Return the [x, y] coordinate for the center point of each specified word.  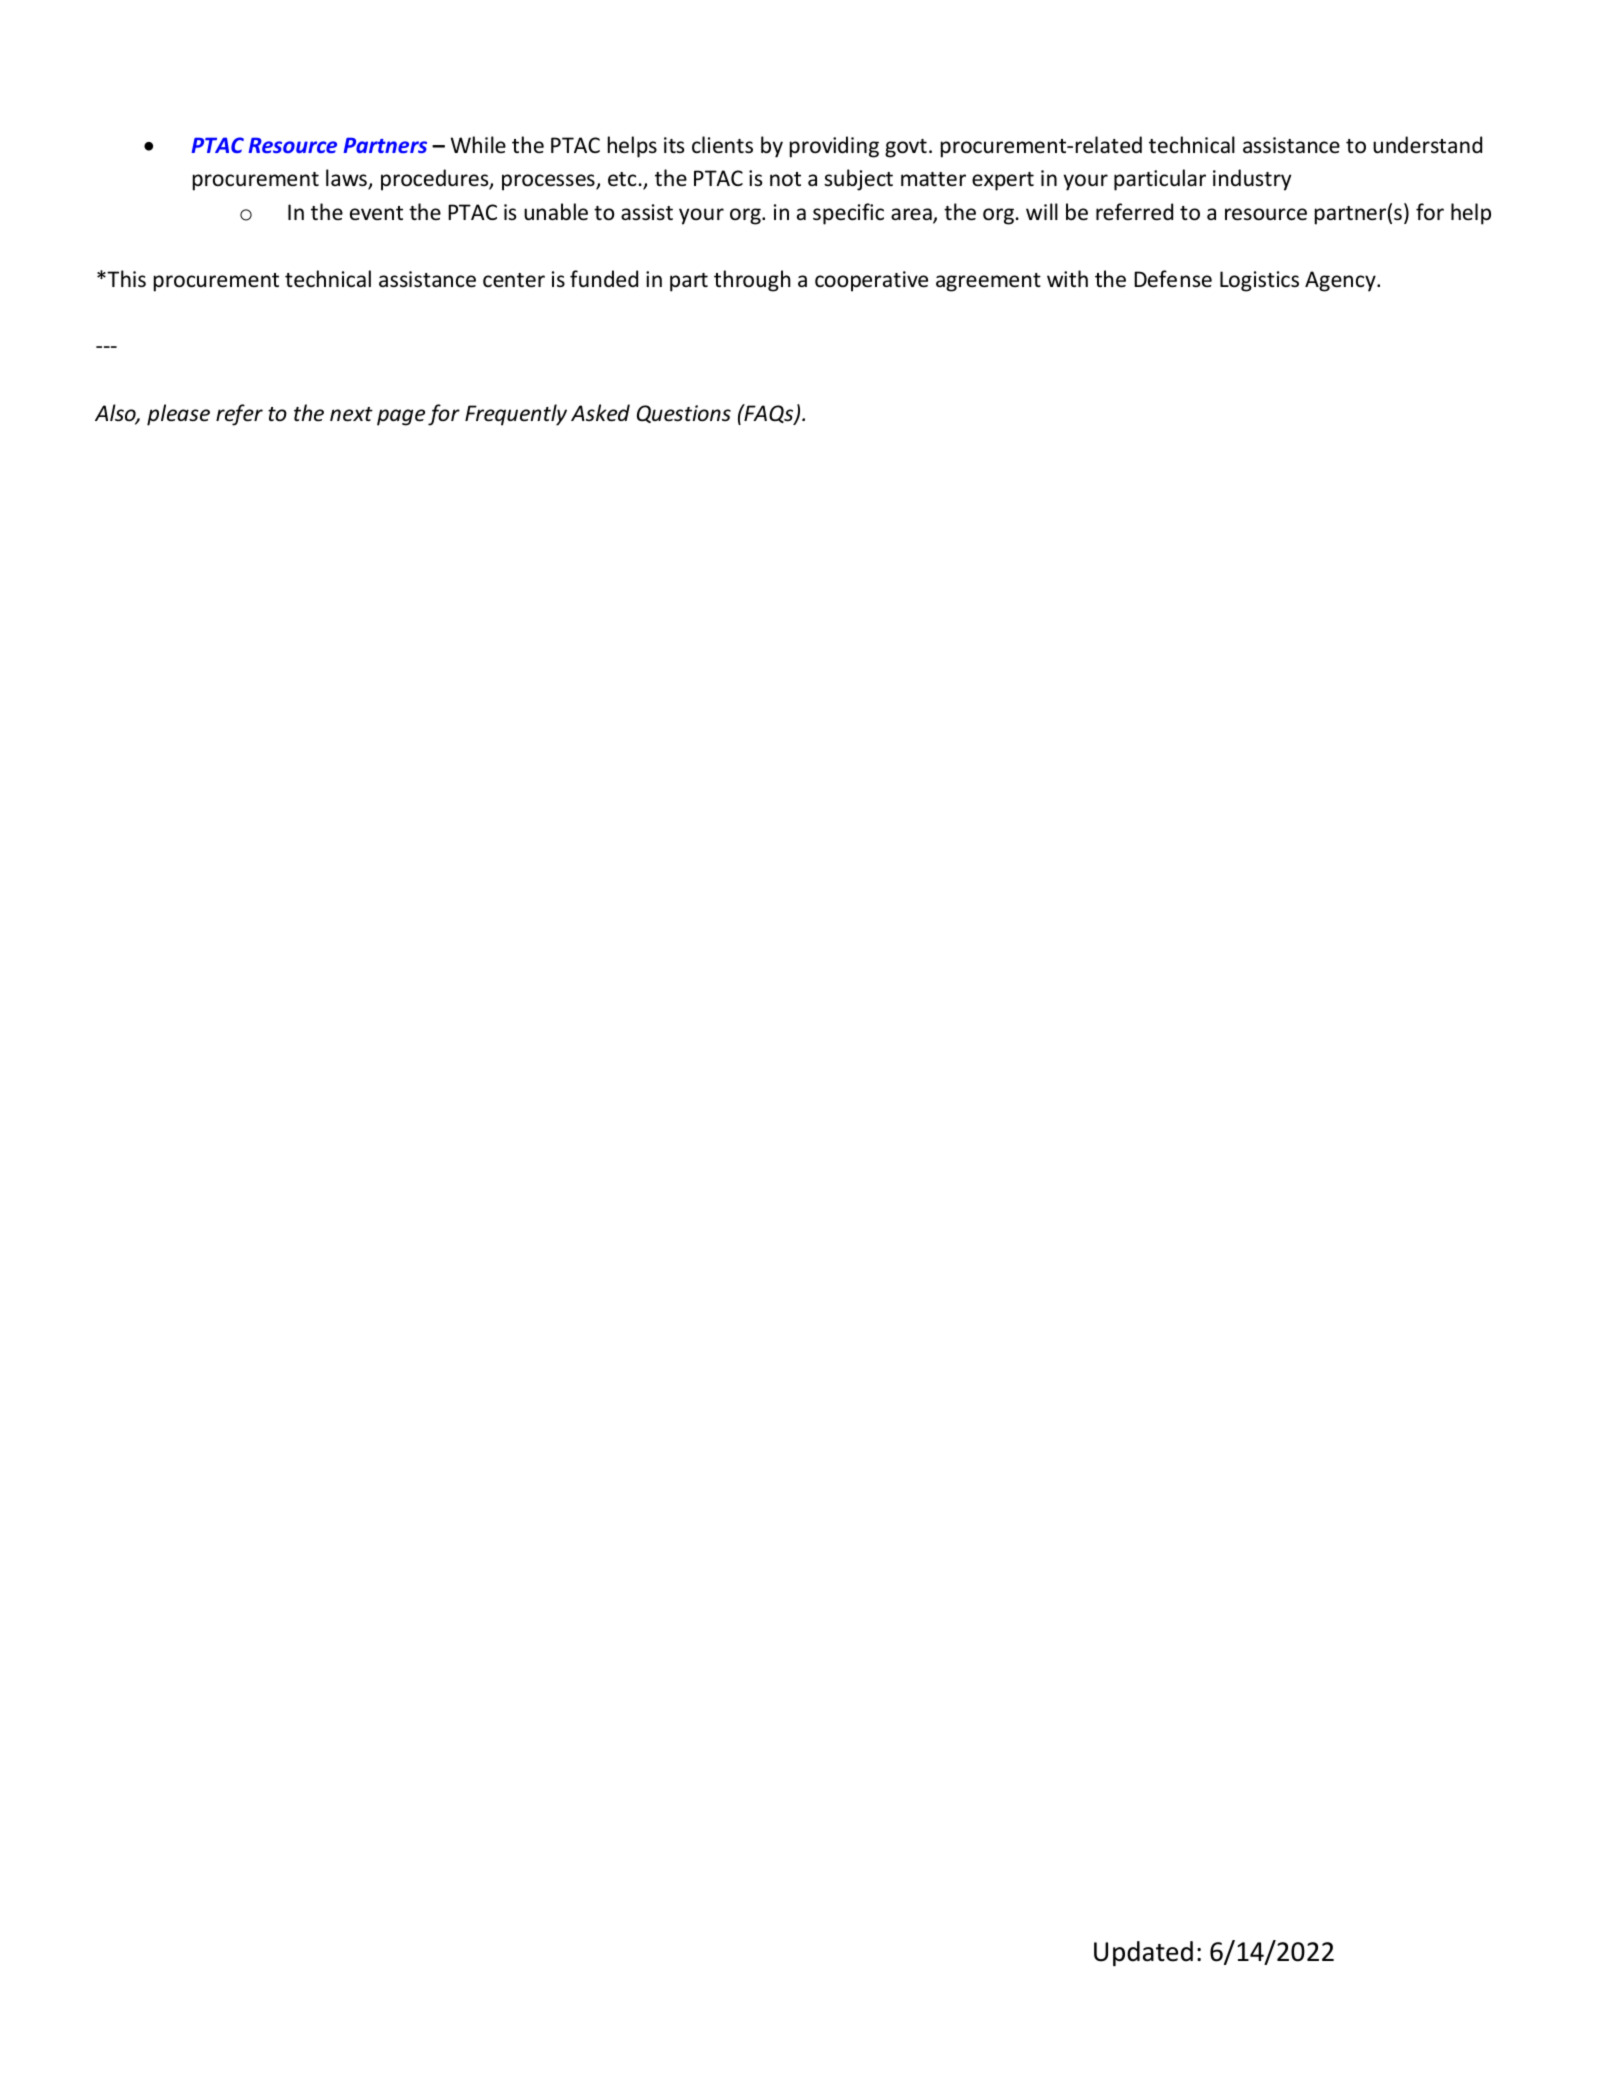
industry [1252, 180]
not [785, 179]
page [401, 417]
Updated [1143, 1953]
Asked [600, 413]
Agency [1341, 281]
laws [347, 179]
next [351, 414]
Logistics [1259, 281]
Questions [684, 414]
